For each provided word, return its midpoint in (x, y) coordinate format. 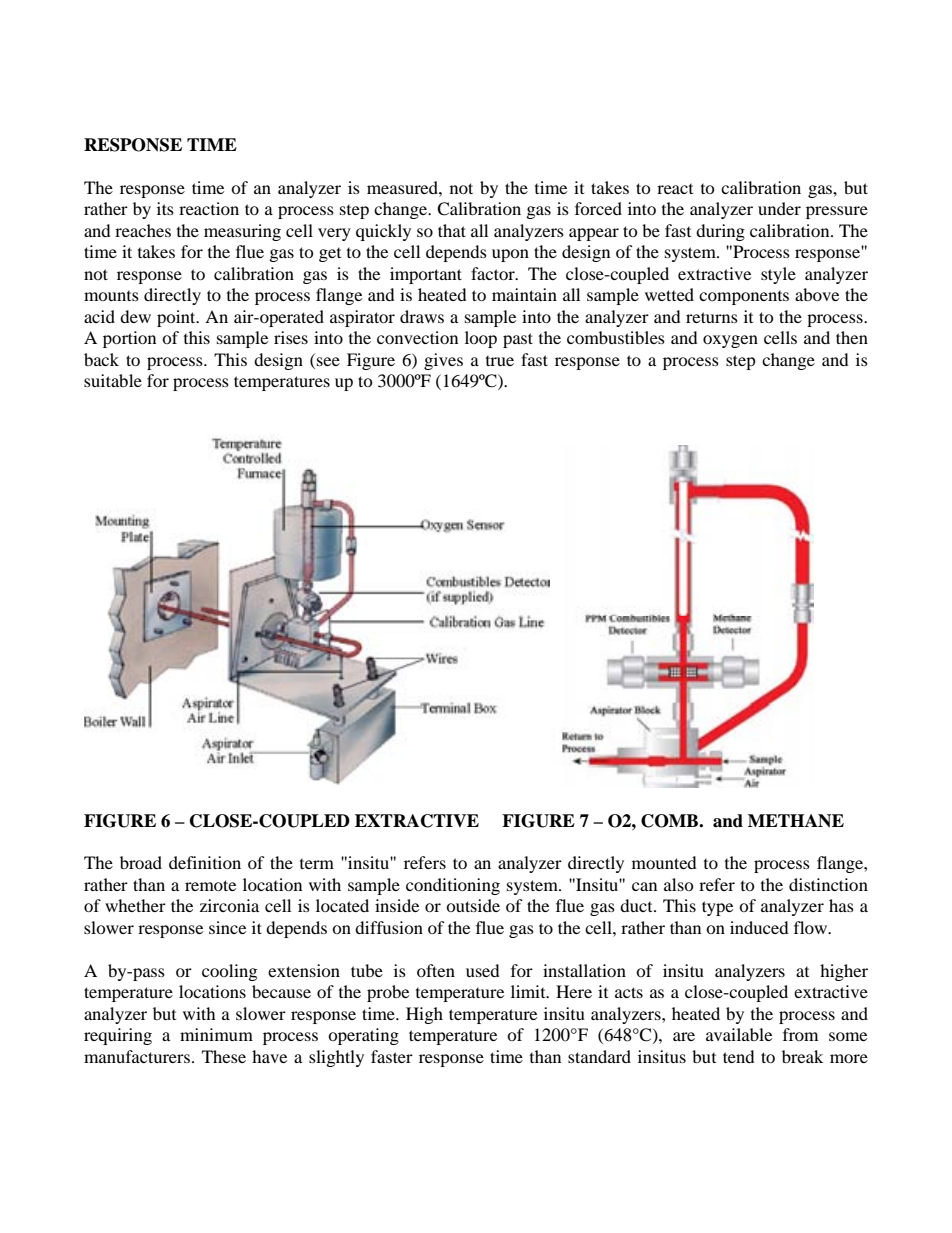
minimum (216, 1034)
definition (205, 862)
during (720, 232)
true (500, 361)
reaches (143, 230)
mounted (664, 862)
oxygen (730, 341)
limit (529, 991)
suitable (113, 380)
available (739, 1034)
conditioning (453, 886)
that (452, 230)
